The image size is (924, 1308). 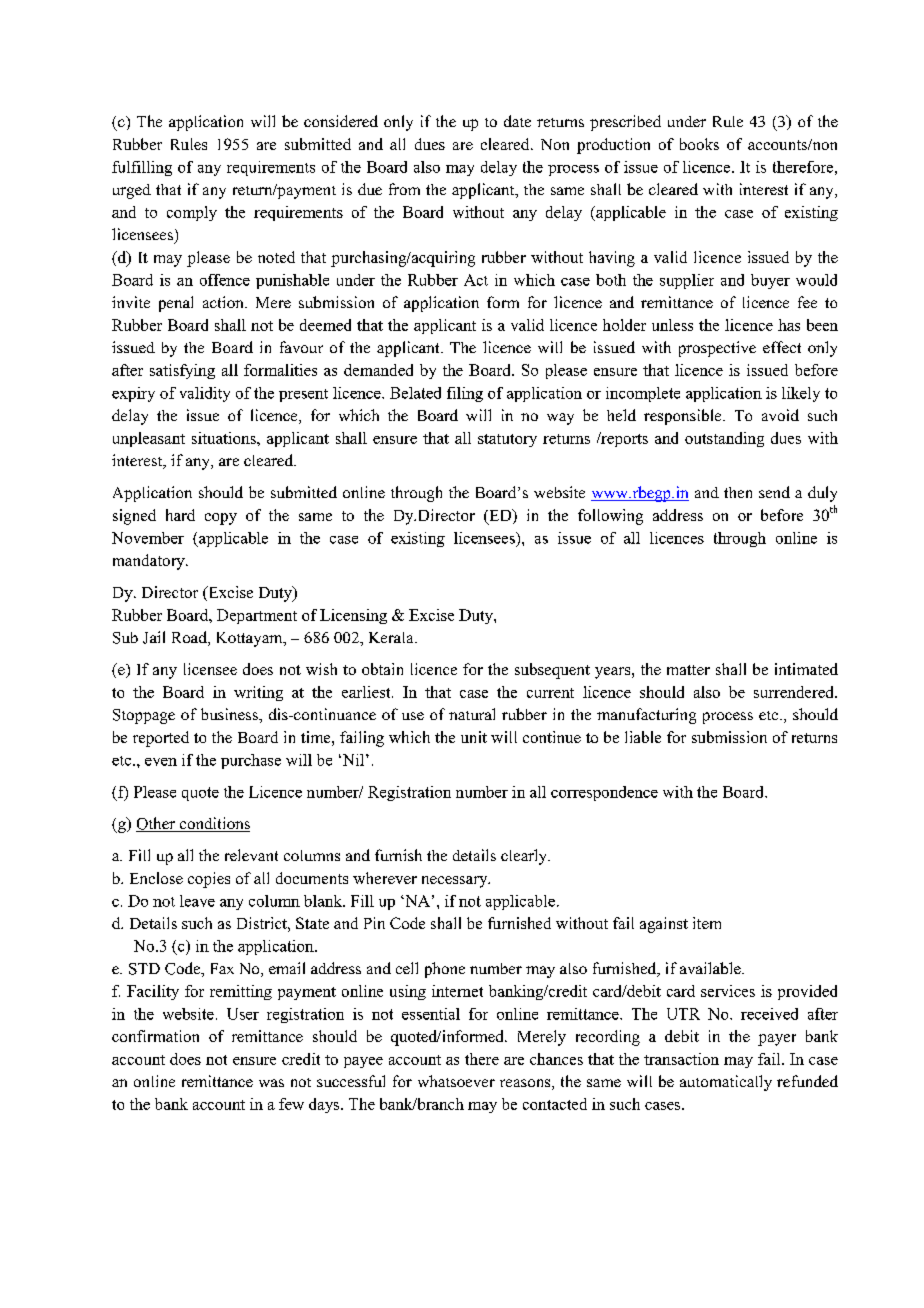 I want to click on clearly, so click(x=525, y=857).
